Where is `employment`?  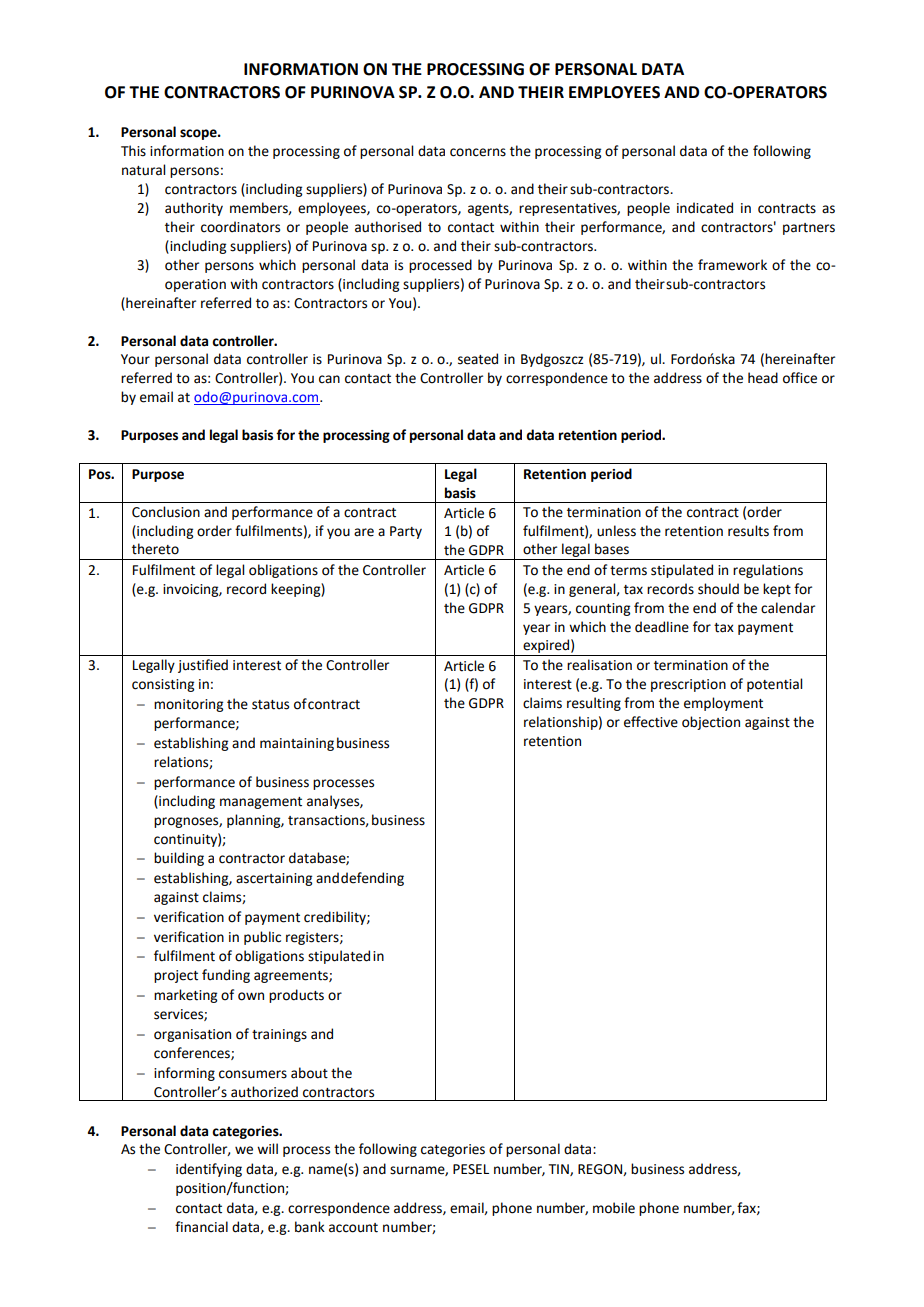 employment is located at coordinates (723, 704).
